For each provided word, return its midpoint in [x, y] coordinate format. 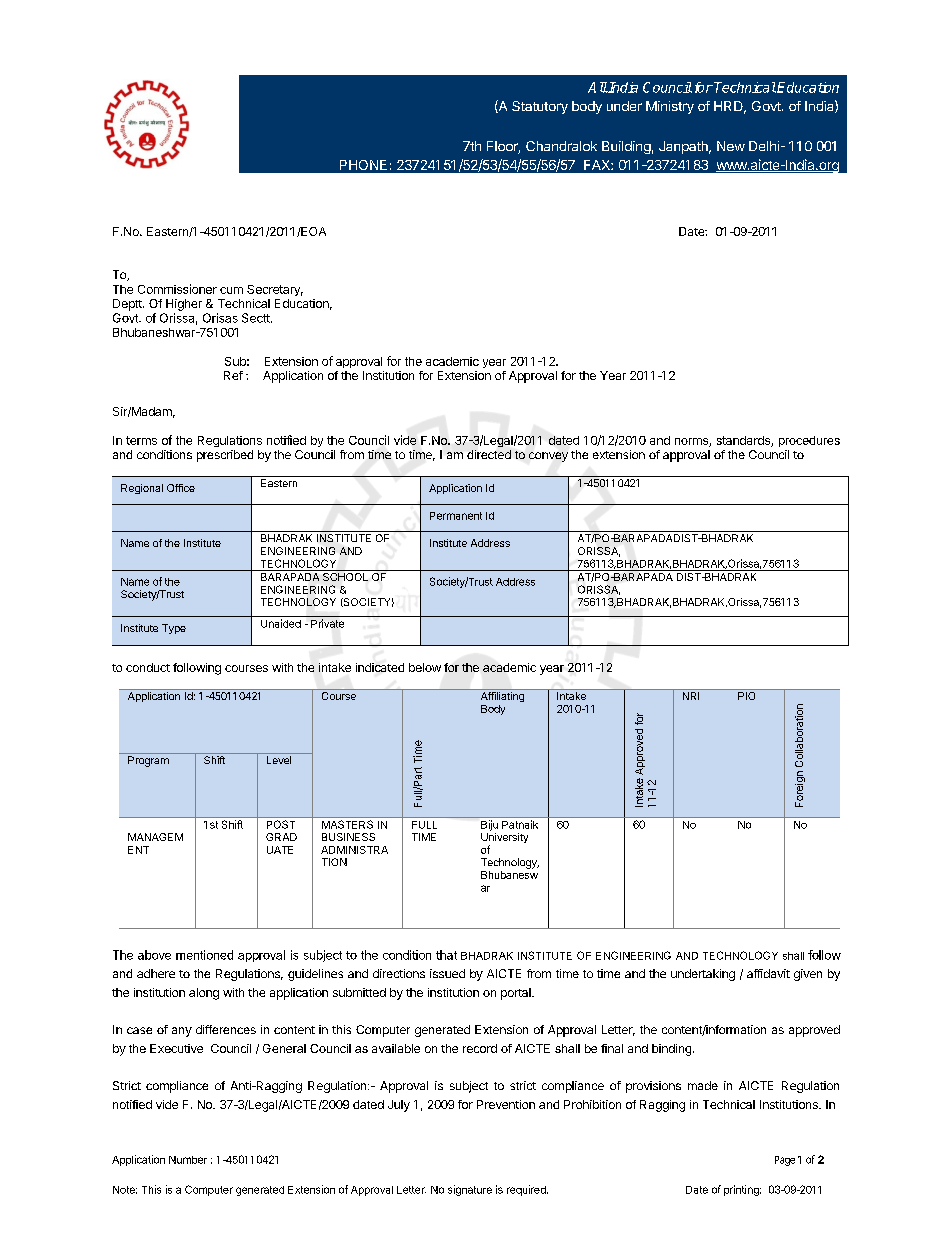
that [446, 955]
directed [489, 454]
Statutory [540, 107]
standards [744, 441]
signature [470, 1190]
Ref [233, 375]
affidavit [768, 973]
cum [231, 290]
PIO [746, 696]
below [425, 667]
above [154, 955]
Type [174, 629]
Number [188, 1160]
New [731, 146]
